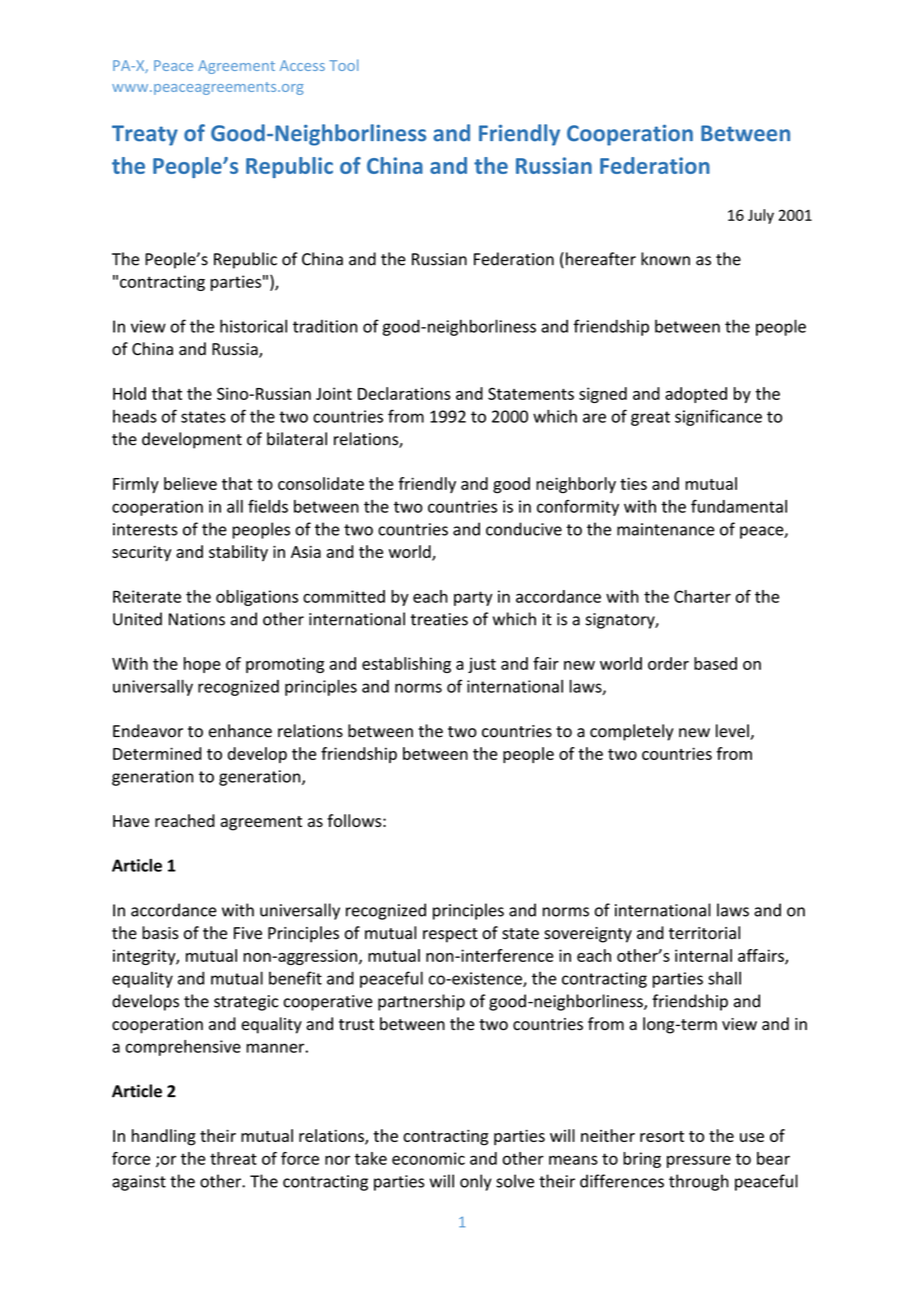 The height and width of the screenshot is (1308, 924). I want to click on Treaty, so click(145, 135).
